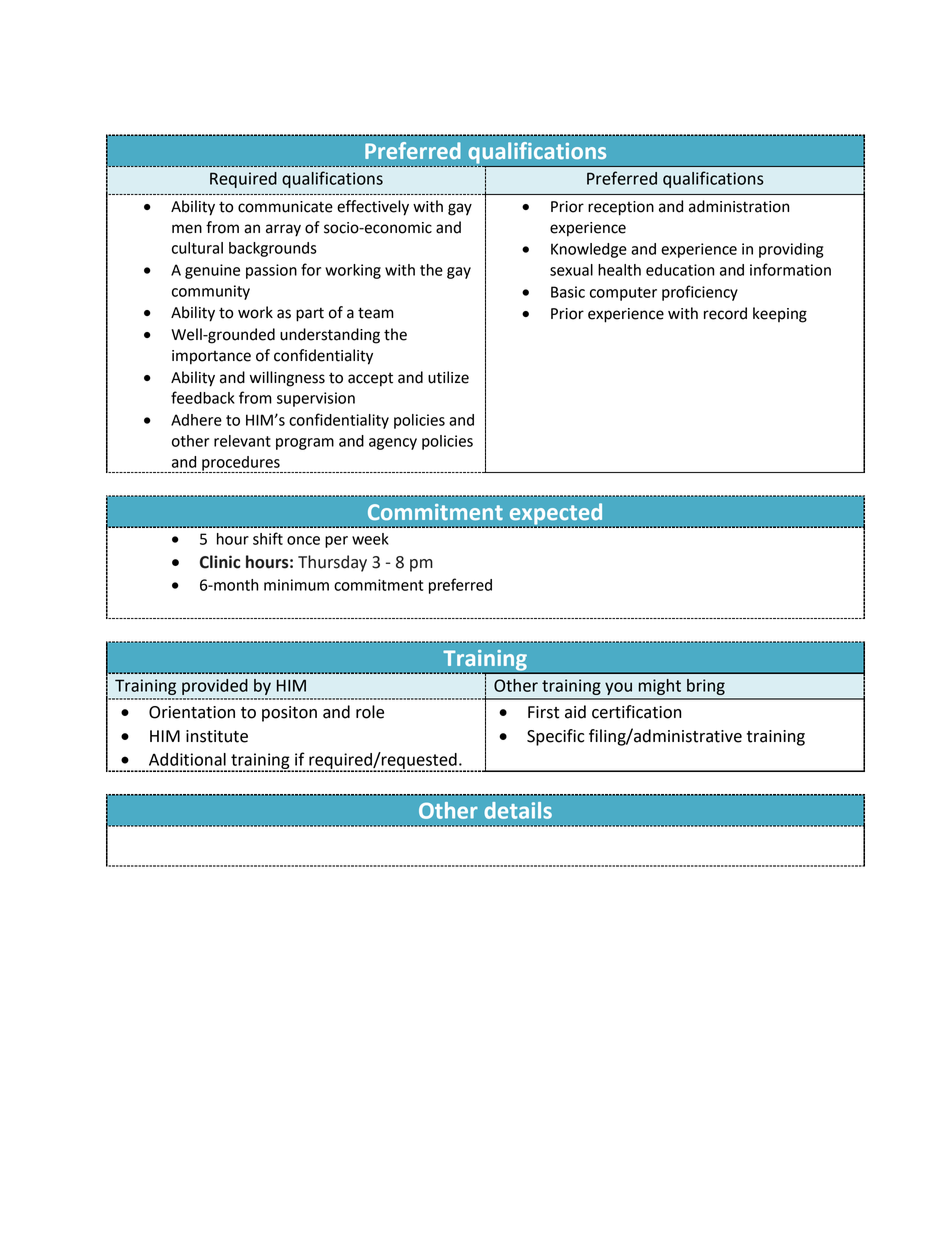  Describe the element at coordinates (589, 250) in the screenshot. I see `Knowledge` at that location.
